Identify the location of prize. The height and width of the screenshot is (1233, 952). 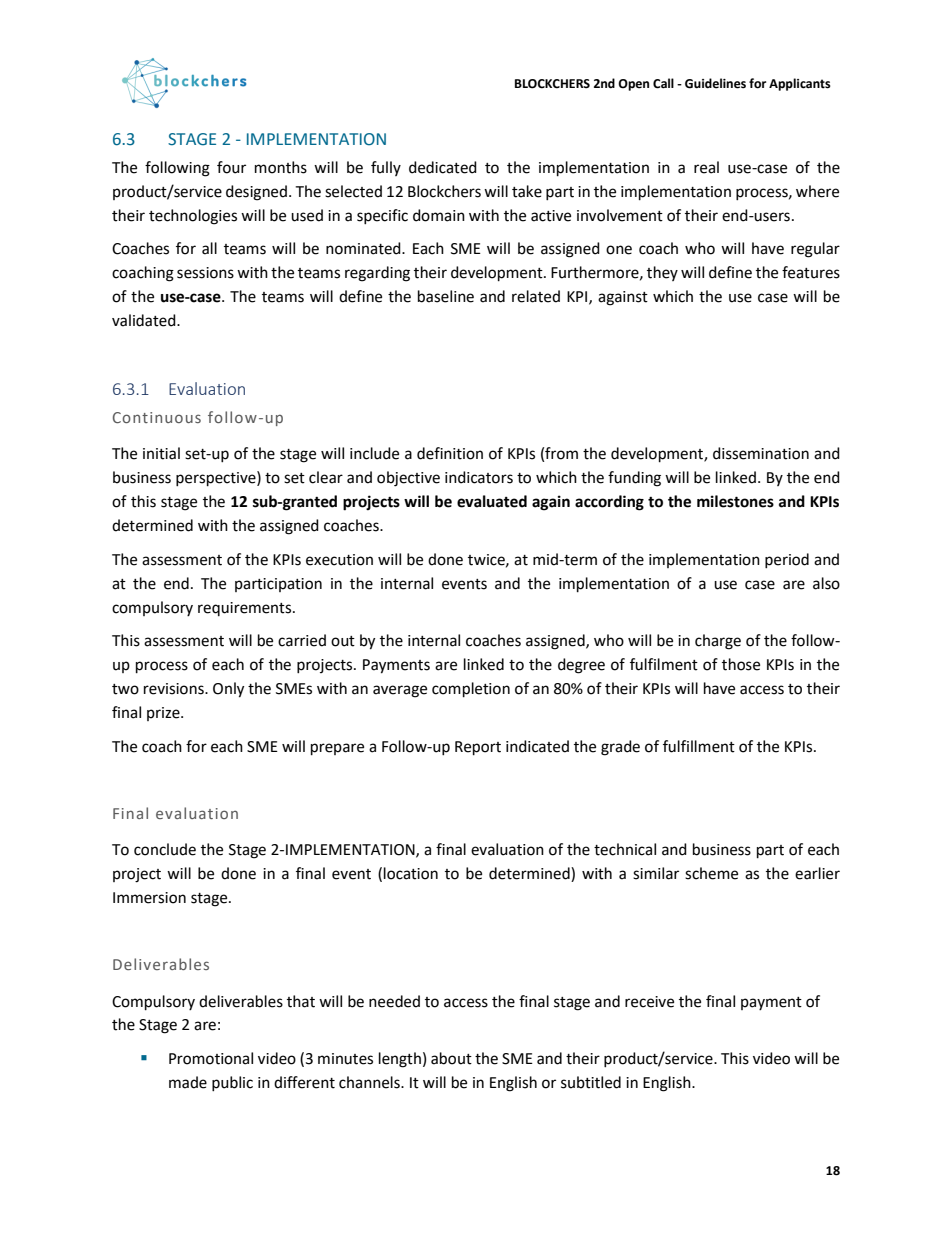
(164, 714).
